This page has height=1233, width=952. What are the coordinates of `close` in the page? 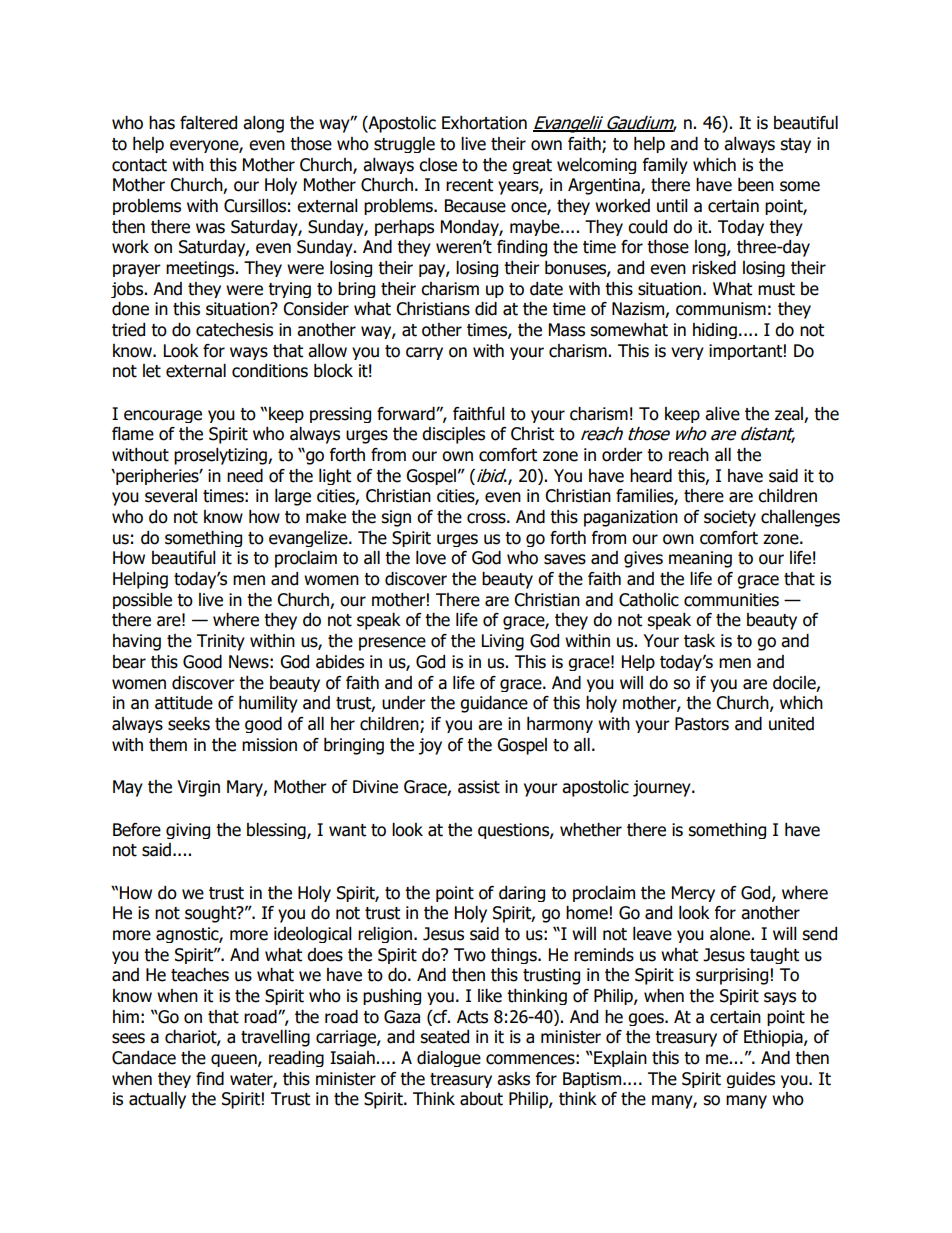 It's located at (438, 165).
